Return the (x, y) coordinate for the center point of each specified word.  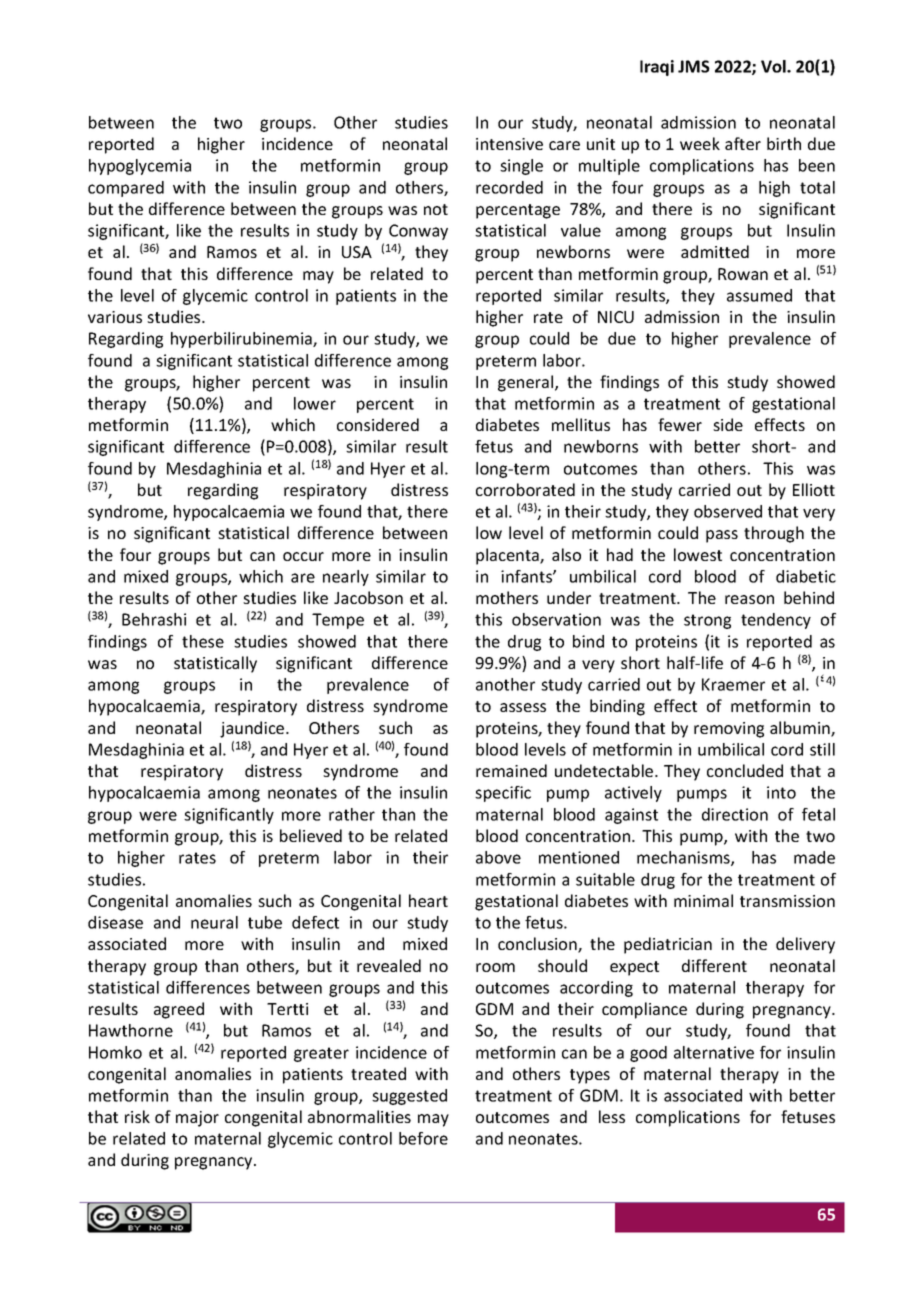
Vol (774, 66)
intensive (509, 144)
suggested (409, 1097)
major (197, 1119)
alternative (714, 1052)
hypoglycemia (140, 167)
